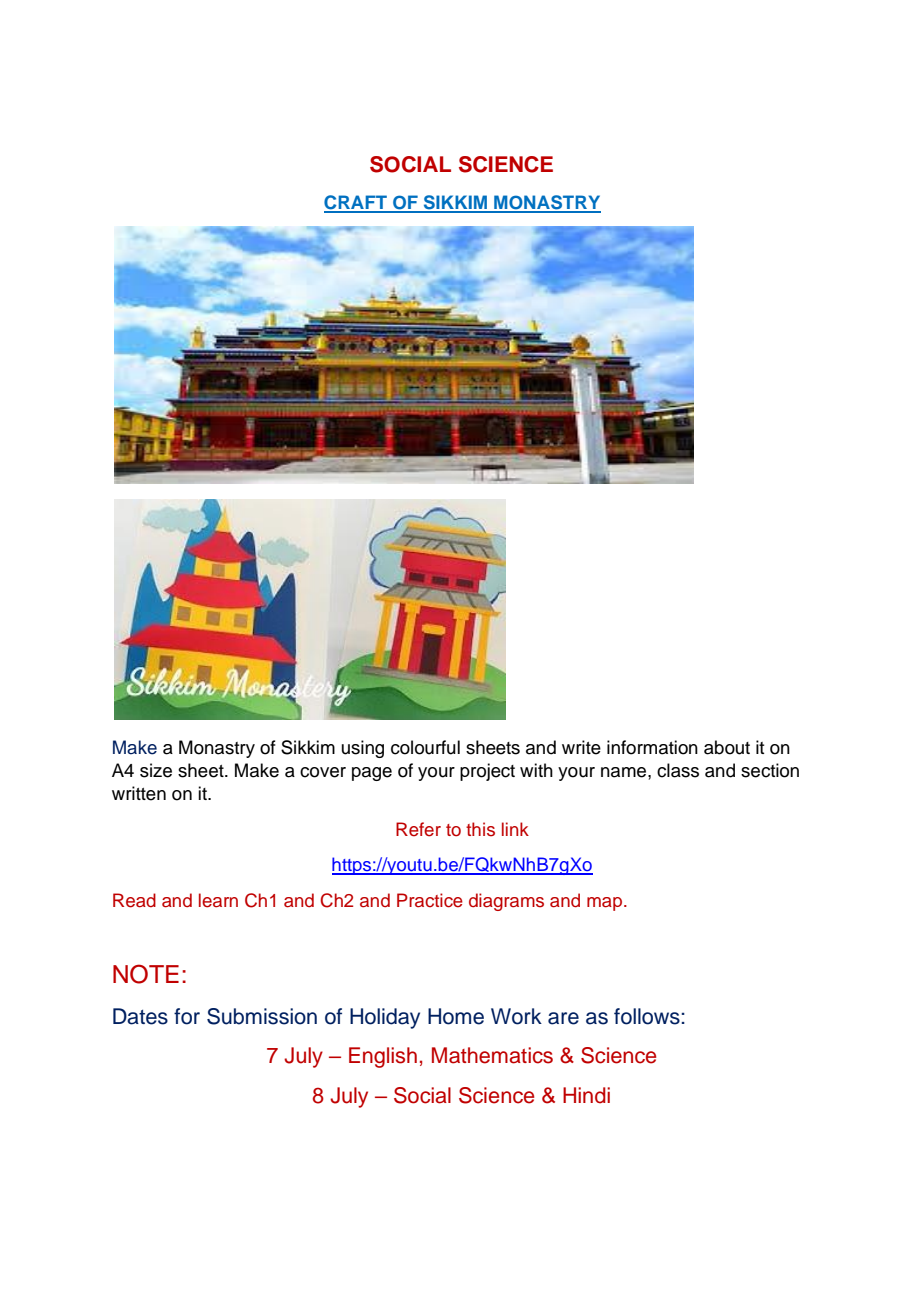  I want to click on class, so click(678, 770).
